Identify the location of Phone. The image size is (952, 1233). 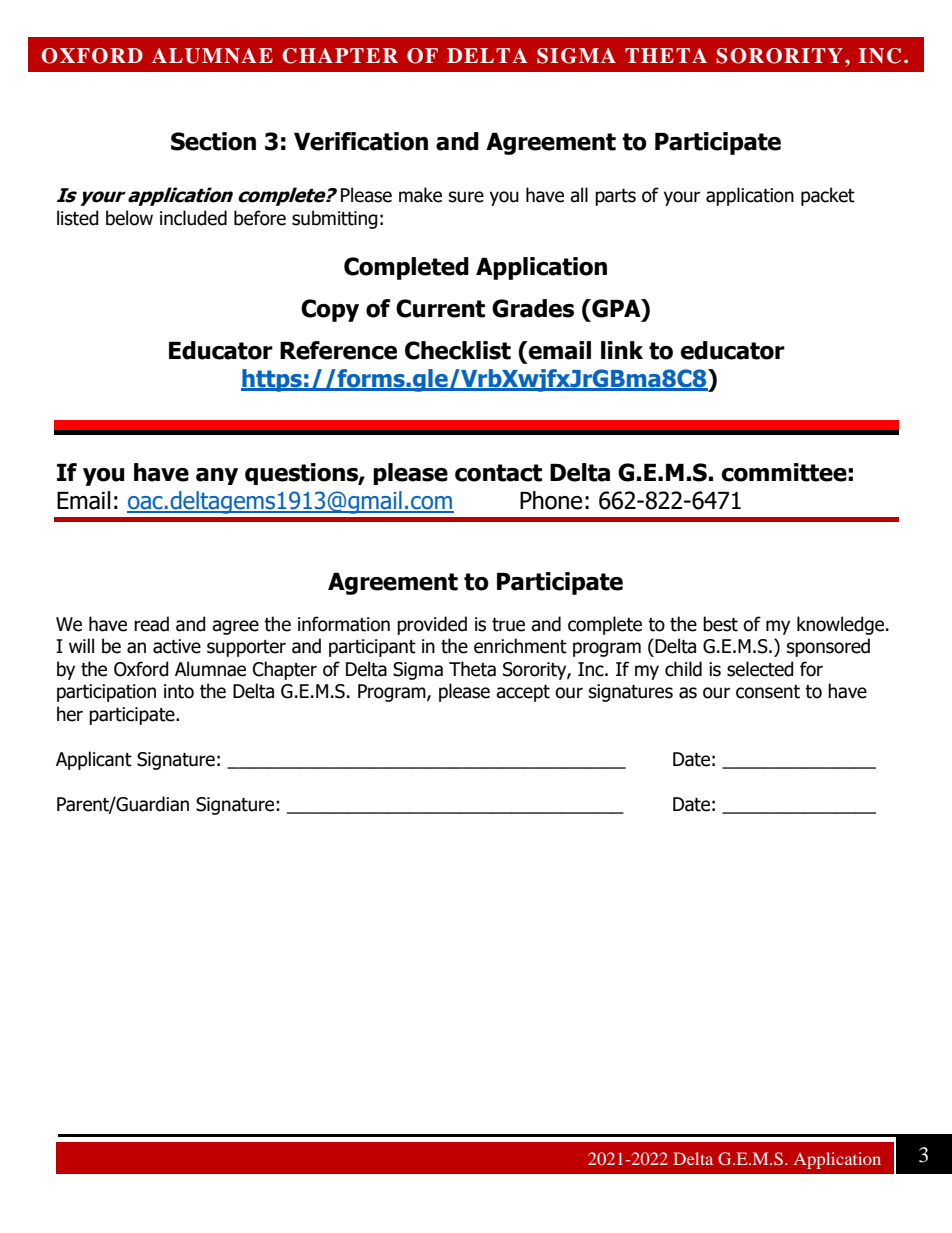
(551, 500).
